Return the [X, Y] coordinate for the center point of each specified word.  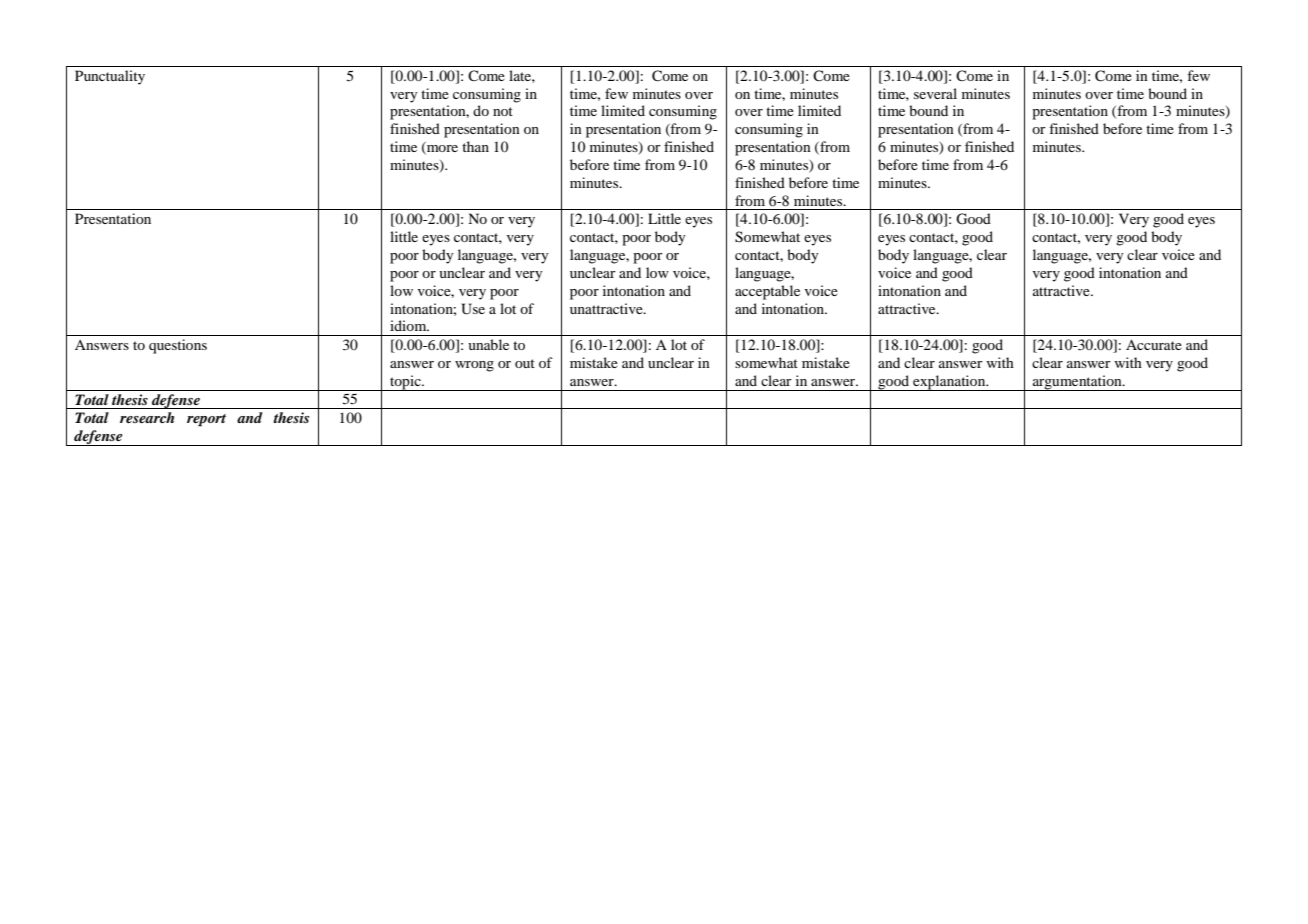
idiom [409, 325]
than [475, 146]
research [147, 417]
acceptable [767, 292]
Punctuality [110, 77]
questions [178, 346]
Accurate [1154, 344]
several [935, 93]
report [206, 420]
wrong [474, 366]
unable [488, 344]
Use [473, 309]
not [503, 111]
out [525, 363]
